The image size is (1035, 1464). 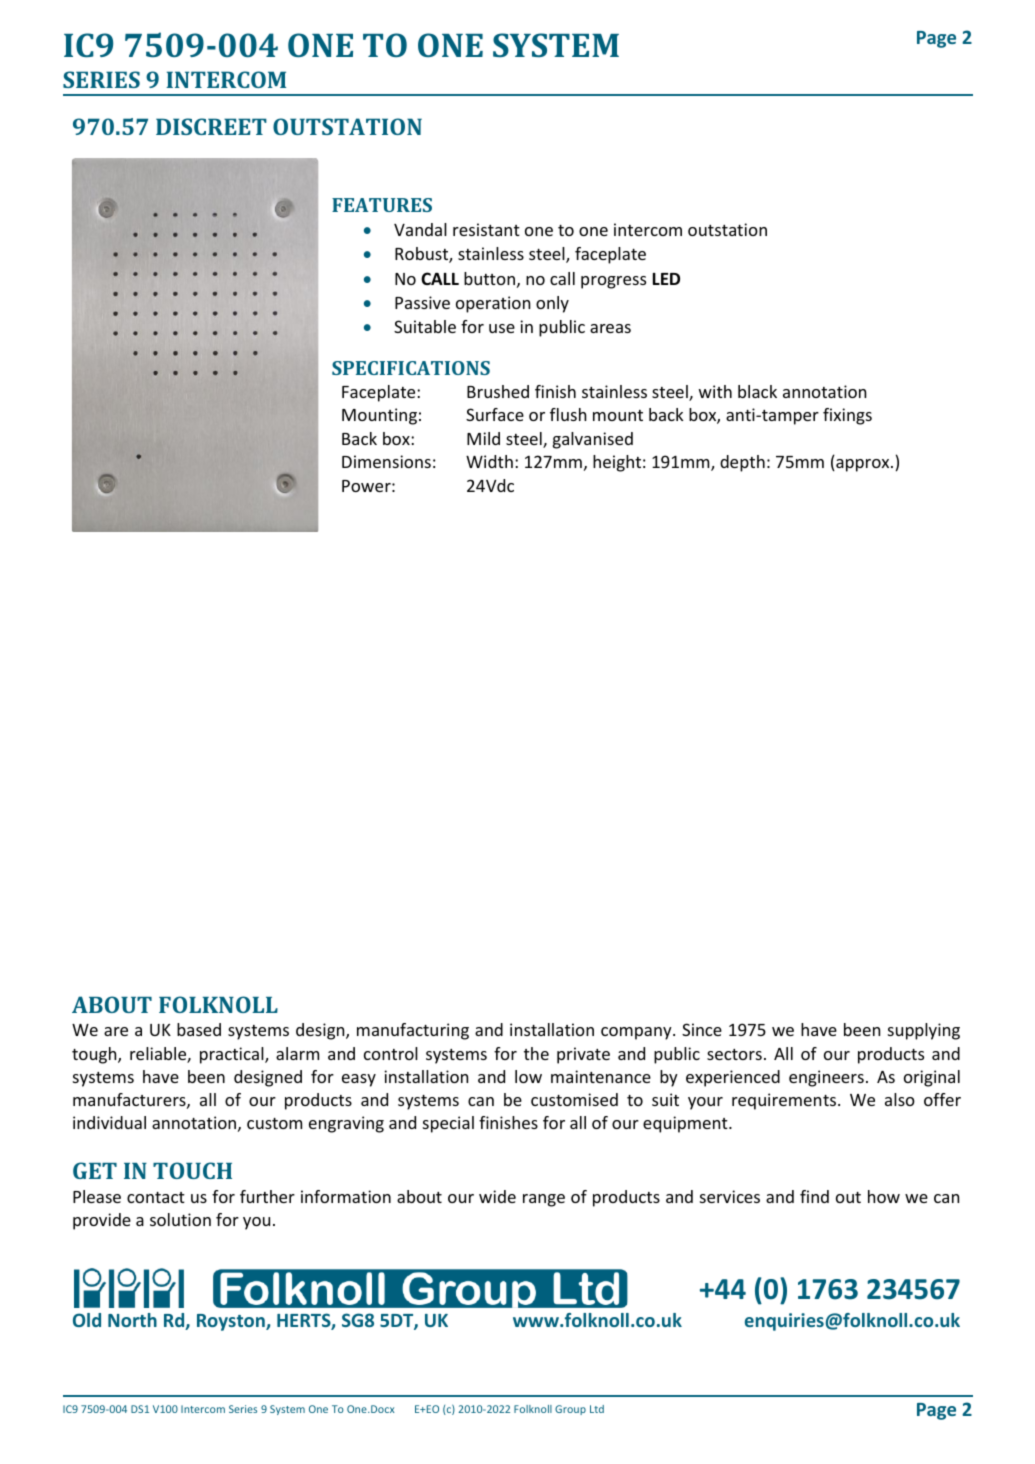 I want to click on LED, so click(x=666, y=279).
